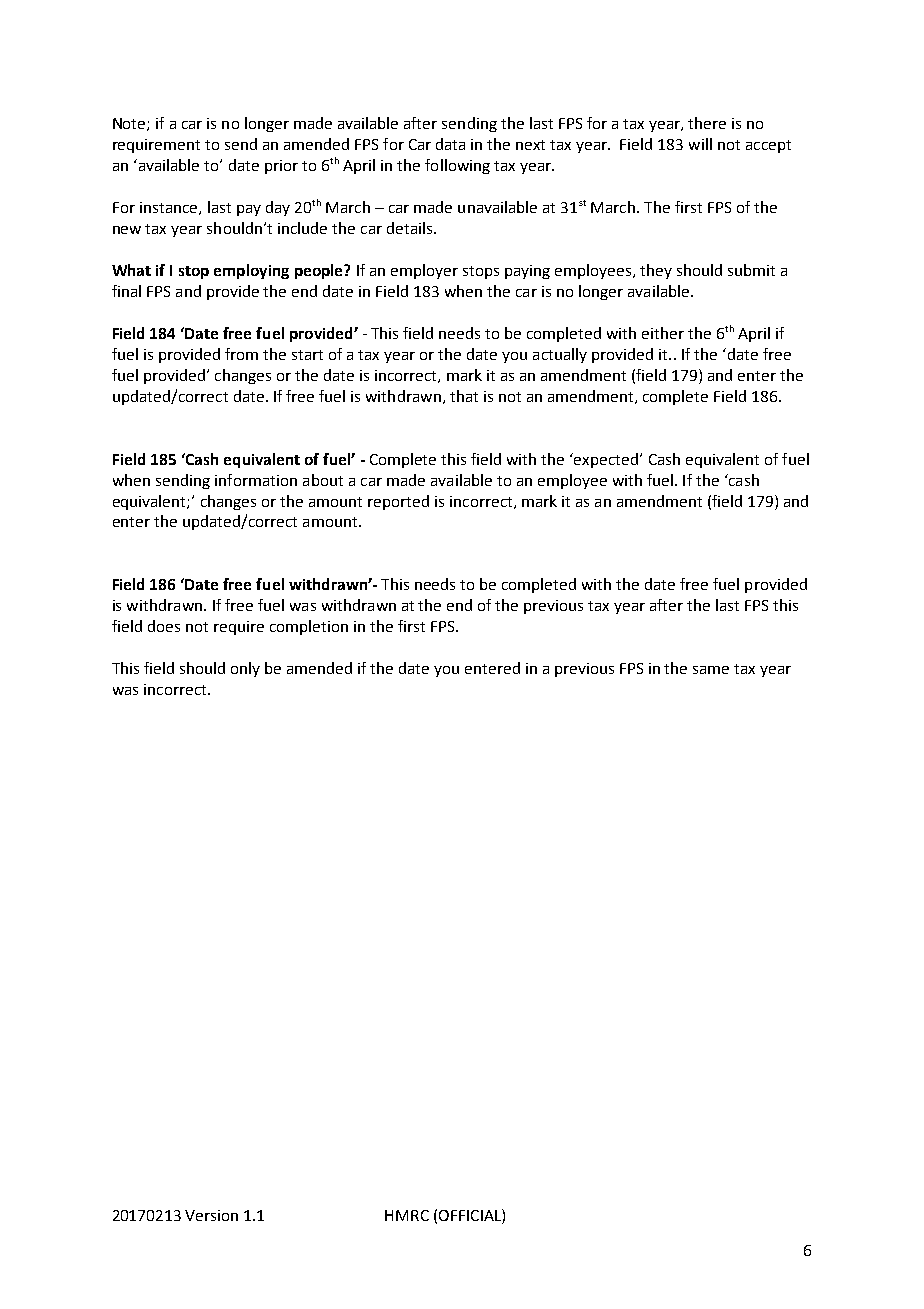 The width and height of the screenshot is (924, 1309). I want to click on reported, so click(398, 502).
